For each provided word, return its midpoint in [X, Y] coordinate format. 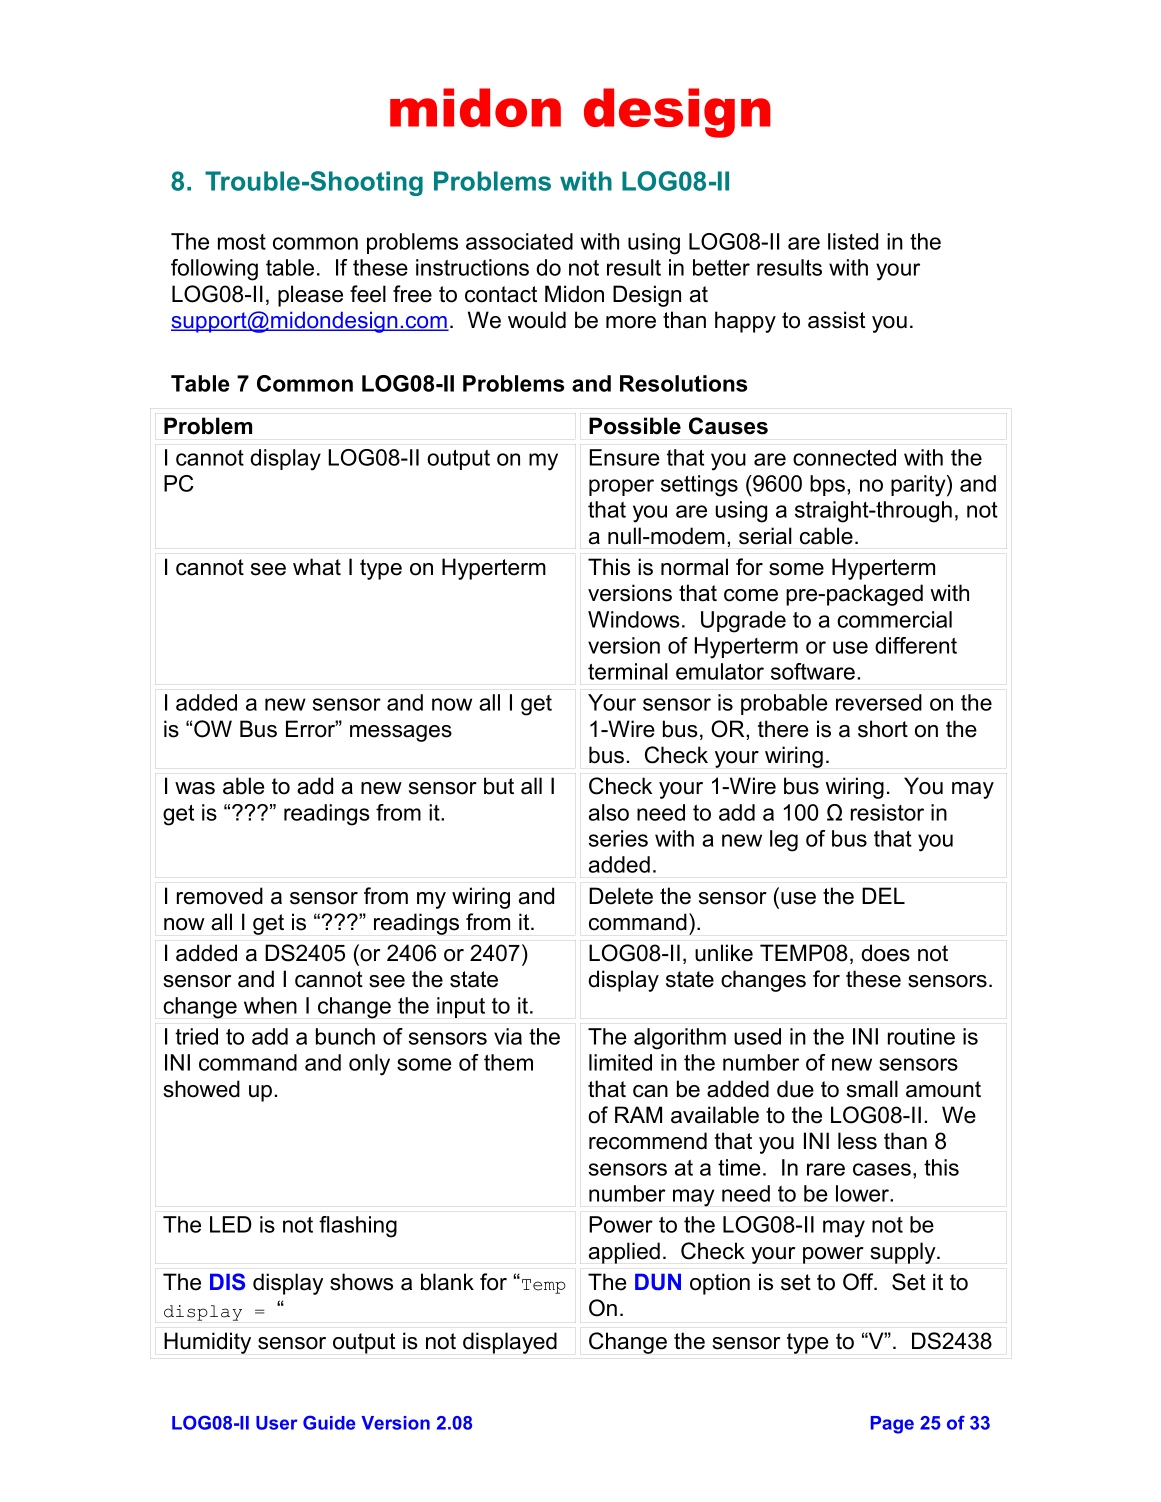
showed [201, 1089]
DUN [658, 1281]
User [277, 1423]
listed [853, 241]
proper [621, 487]
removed [220, 896]
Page [892, 1425]
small [872, 1089]
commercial [894, 619]
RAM [638, 1114]
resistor [887, 812]
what [317, 567]
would [537, 320]
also [609, 812]
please [310, 296]
